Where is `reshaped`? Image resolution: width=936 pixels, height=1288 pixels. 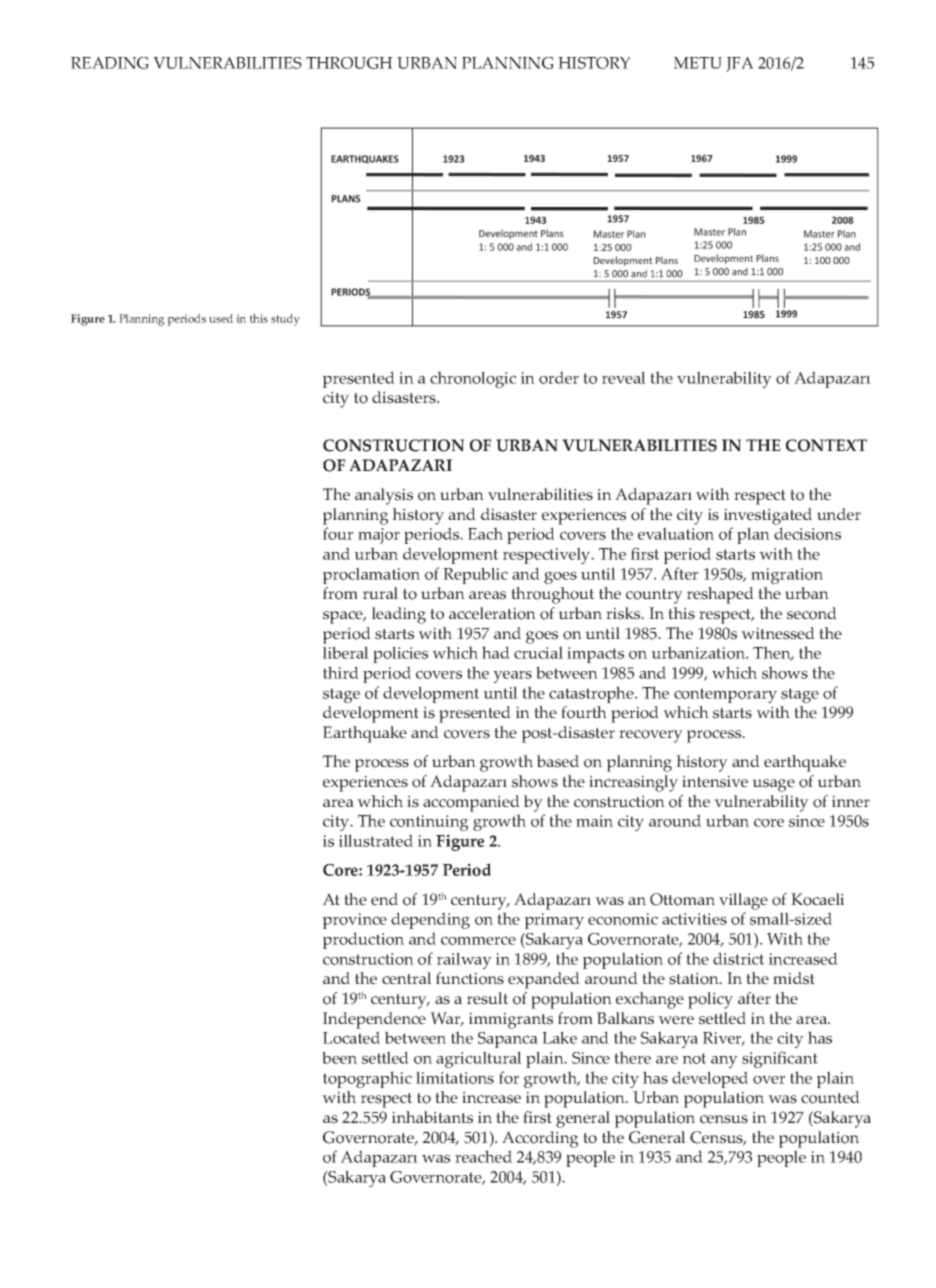
reshaped is located at coordinates (720, 595).
